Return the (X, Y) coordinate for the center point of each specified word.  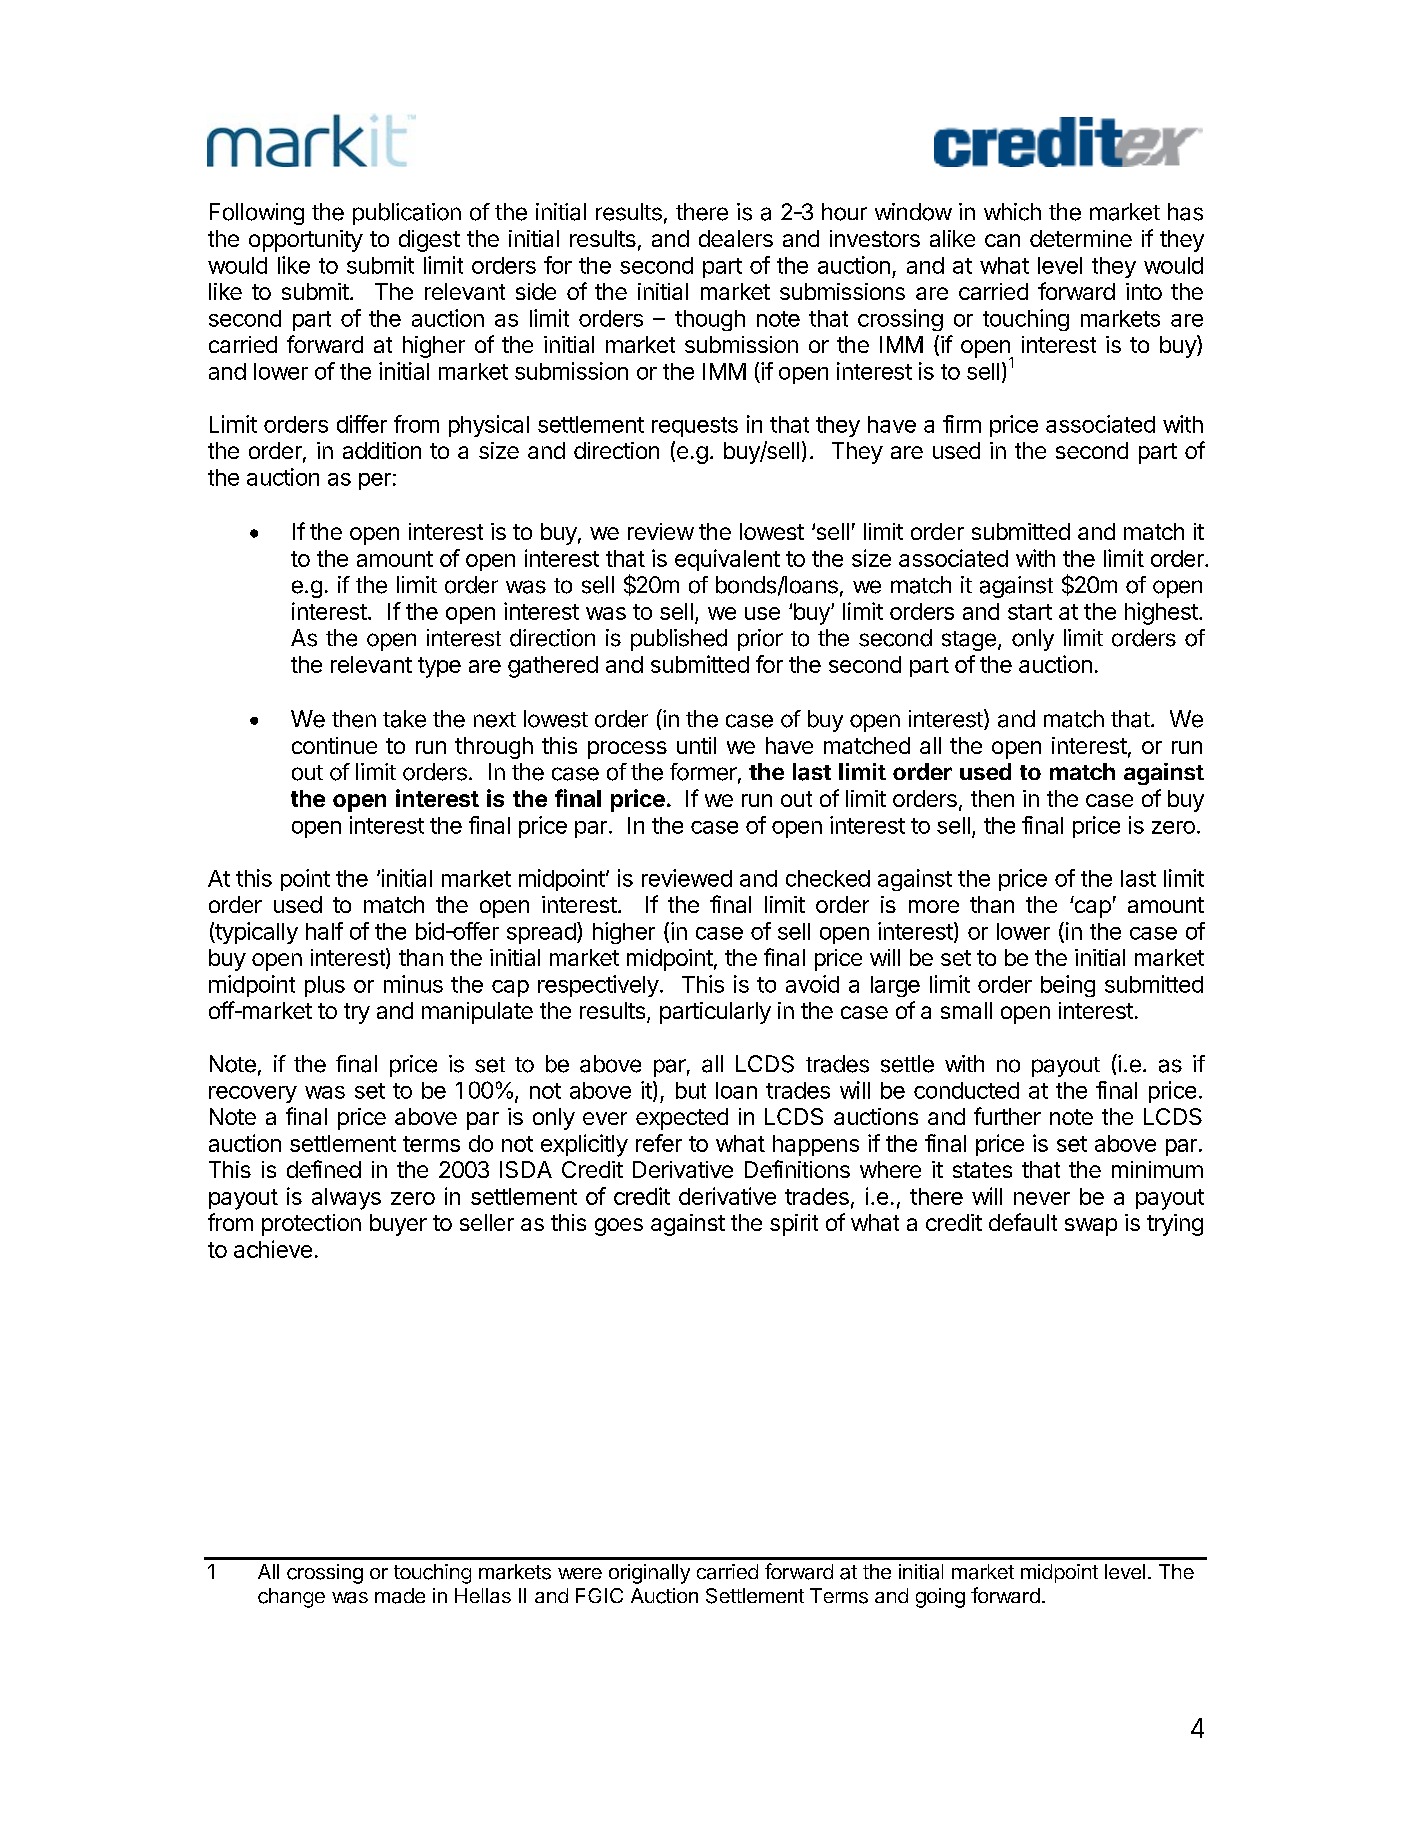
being (1068, 986)
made (400, 1596)
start (1030, 612)
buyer (398, 1225)
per (375, 481)
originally (649, 1574)
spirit (794, 1225)
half (324, 931)
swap (1091, 1227)
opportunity (306, 241)
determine (1081, 238)
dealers (736, 238)
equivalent (727, 560)
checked (828, 878)
